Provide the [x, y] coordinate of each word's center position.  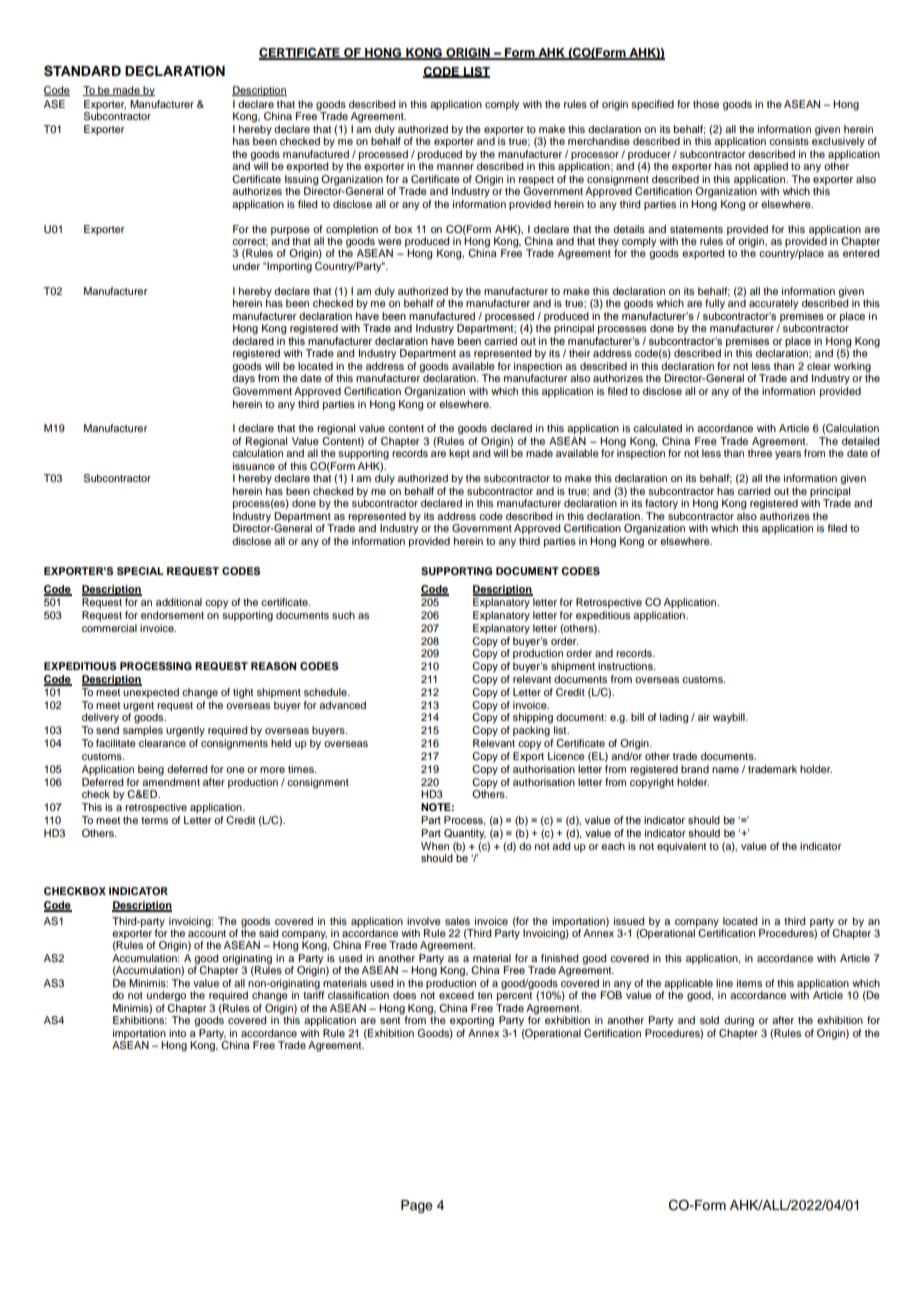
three [760, 452]
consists [789, 141]
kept [459, 454]
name [725, 770]
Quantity [465, 834]
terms [154, 820]
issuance [254, 466]
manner [455, 167]
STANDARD [82, 71]
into [177, 1033]
